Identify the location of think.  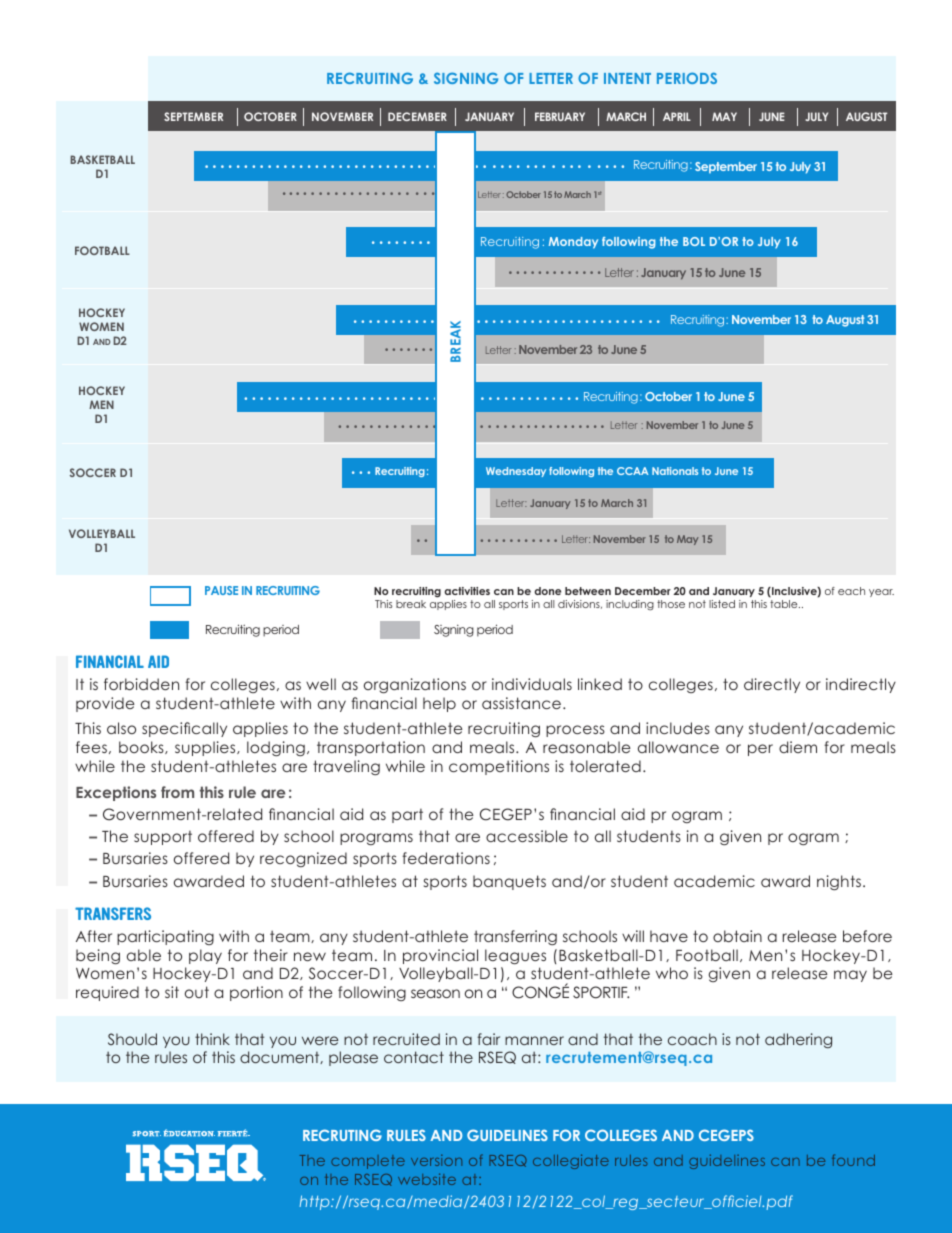
(212, 1039).
